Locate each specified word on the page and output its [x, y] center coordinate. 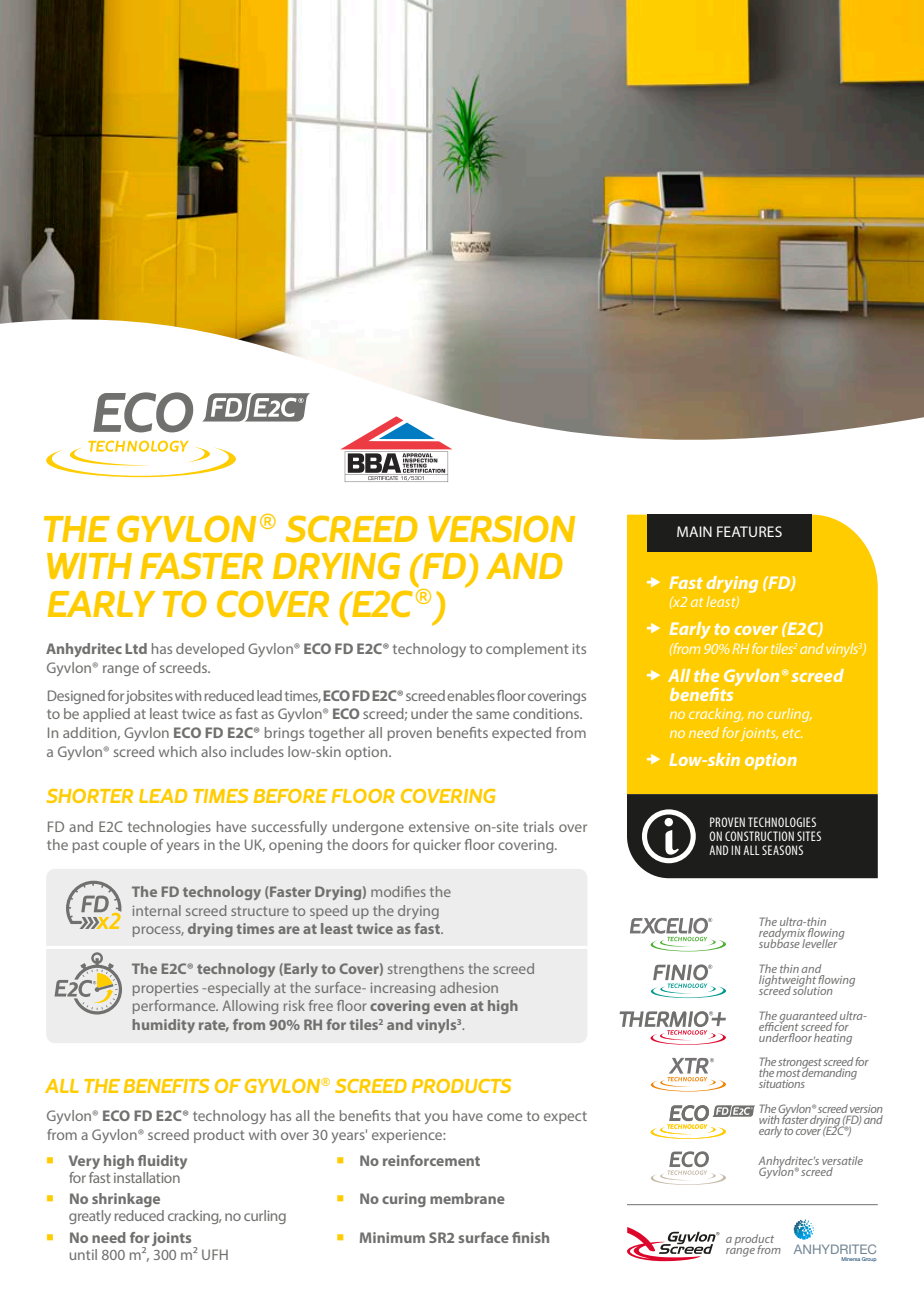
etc [792, 733]
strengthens [426, 970]
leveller [821, 943]
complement [527, 650]
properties [165, 989]
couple [124, 846]
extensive [439, 827]
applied [106, 715]
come [504, 1117]
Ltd [136, 648]
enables [471, 695]
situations [782, 1084]
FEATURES [749, 531]
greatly [90, 1217]
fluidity [162, 1162]
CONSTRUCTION [759, 836]
